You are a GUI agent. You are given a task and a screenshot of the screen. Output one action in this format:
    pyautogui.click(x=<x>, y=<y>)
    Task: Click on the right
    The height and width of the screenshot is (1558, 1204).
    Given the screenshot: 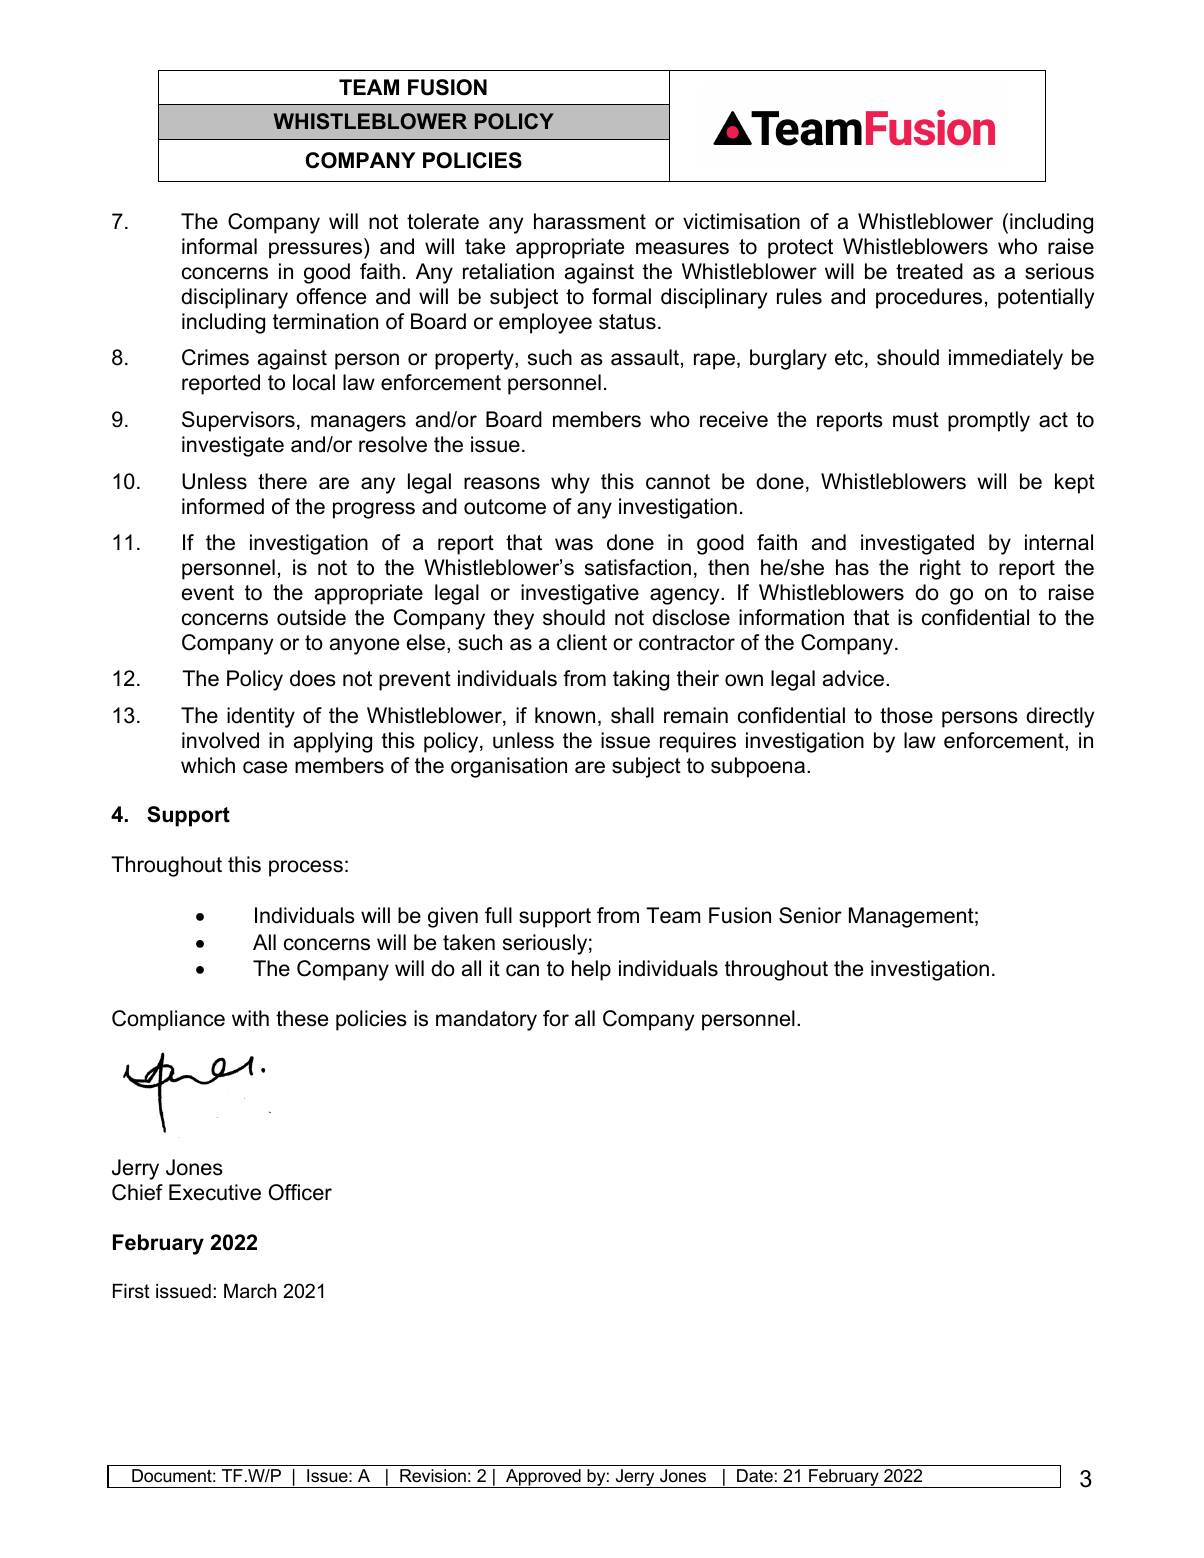 What is the action you would take?
    pyautogui.click(x=940, y=569)
